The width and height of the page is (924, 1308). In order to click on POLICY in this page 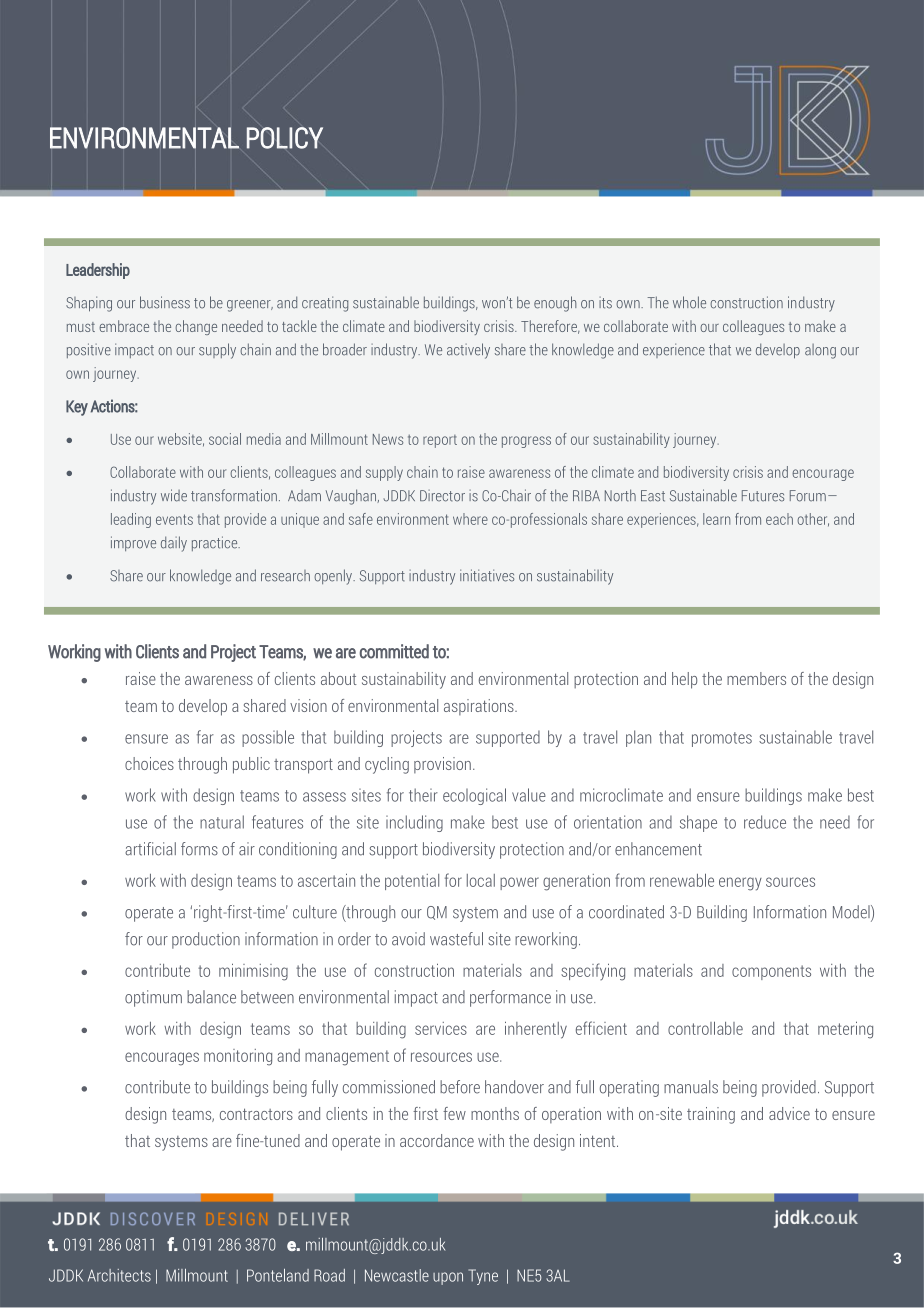, I will do `click(285, 138)`.
